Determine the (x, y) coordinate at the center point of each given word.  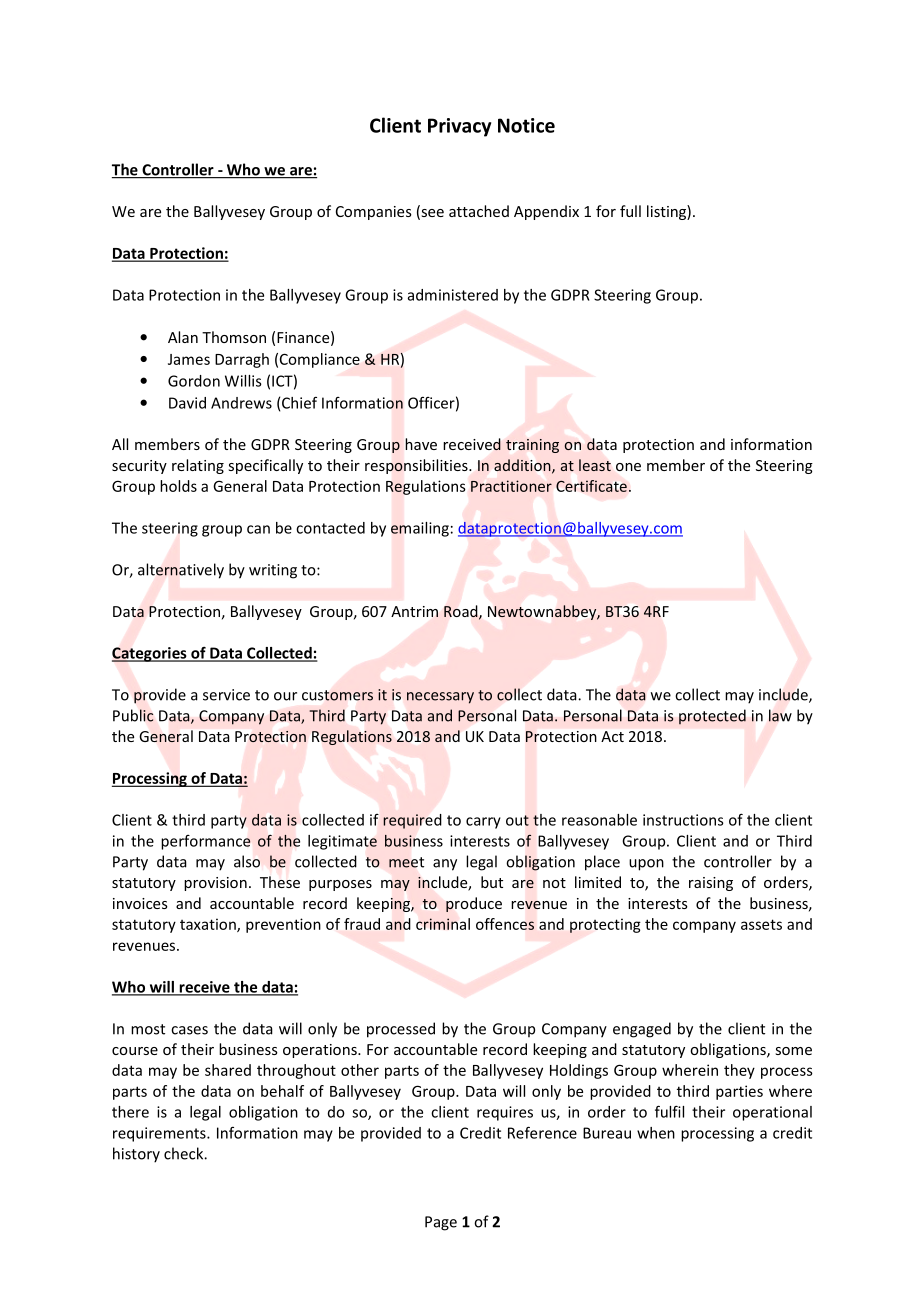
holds (178, 486)
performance (206, 842)
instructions (683, 820)
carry (483, 823)
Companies (374, 213)
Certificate (591, 486)
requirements (160, 1134)
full (630, 211)
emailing (420, 529)
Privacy (459, 127)
